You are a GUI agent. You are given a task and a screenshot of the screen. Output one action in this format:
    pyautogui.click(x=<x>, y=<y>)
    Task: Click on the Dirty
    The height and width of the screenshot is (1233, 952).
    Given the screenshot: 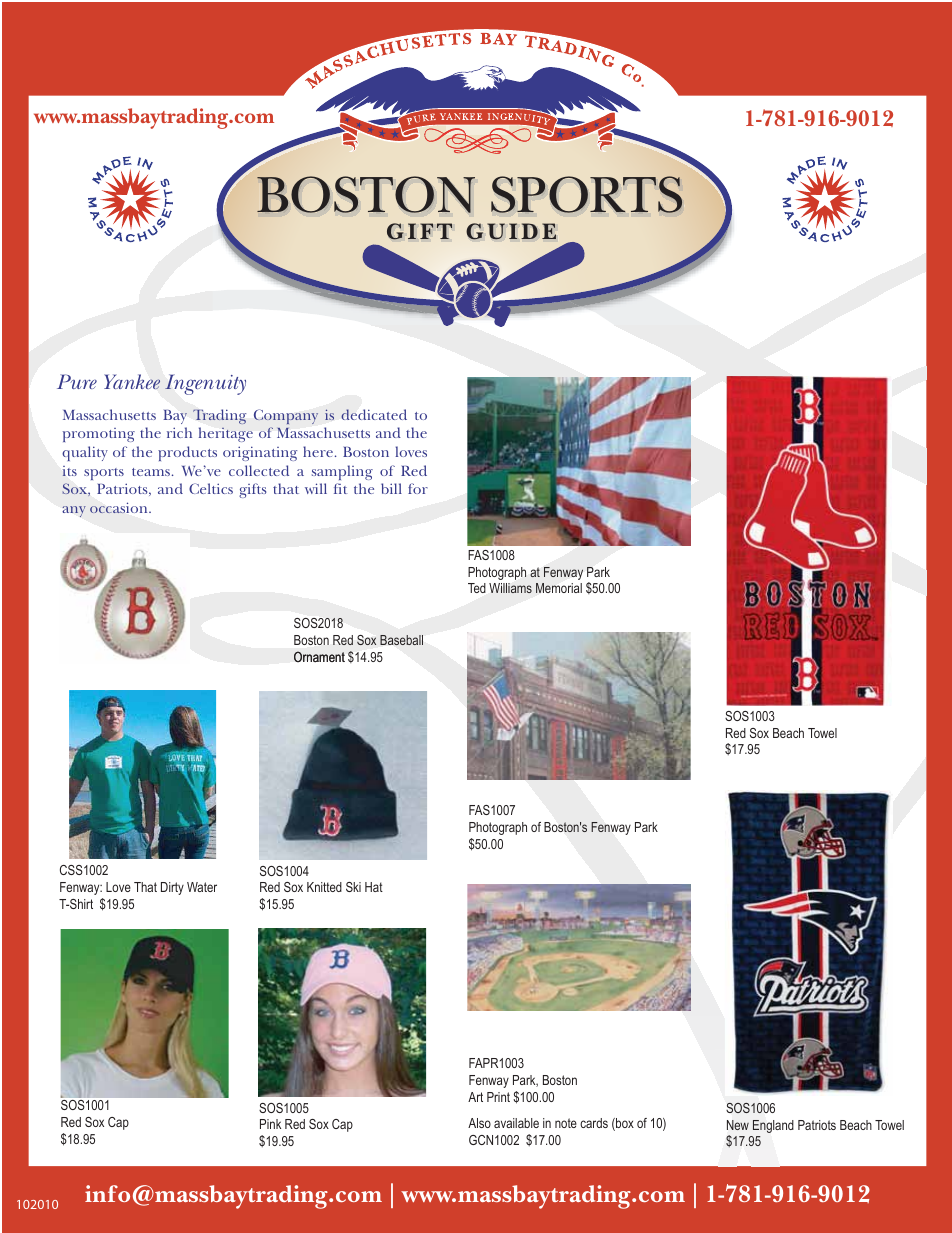 What is the action you would take?
    pyautogui.click(x=172, y=888)
